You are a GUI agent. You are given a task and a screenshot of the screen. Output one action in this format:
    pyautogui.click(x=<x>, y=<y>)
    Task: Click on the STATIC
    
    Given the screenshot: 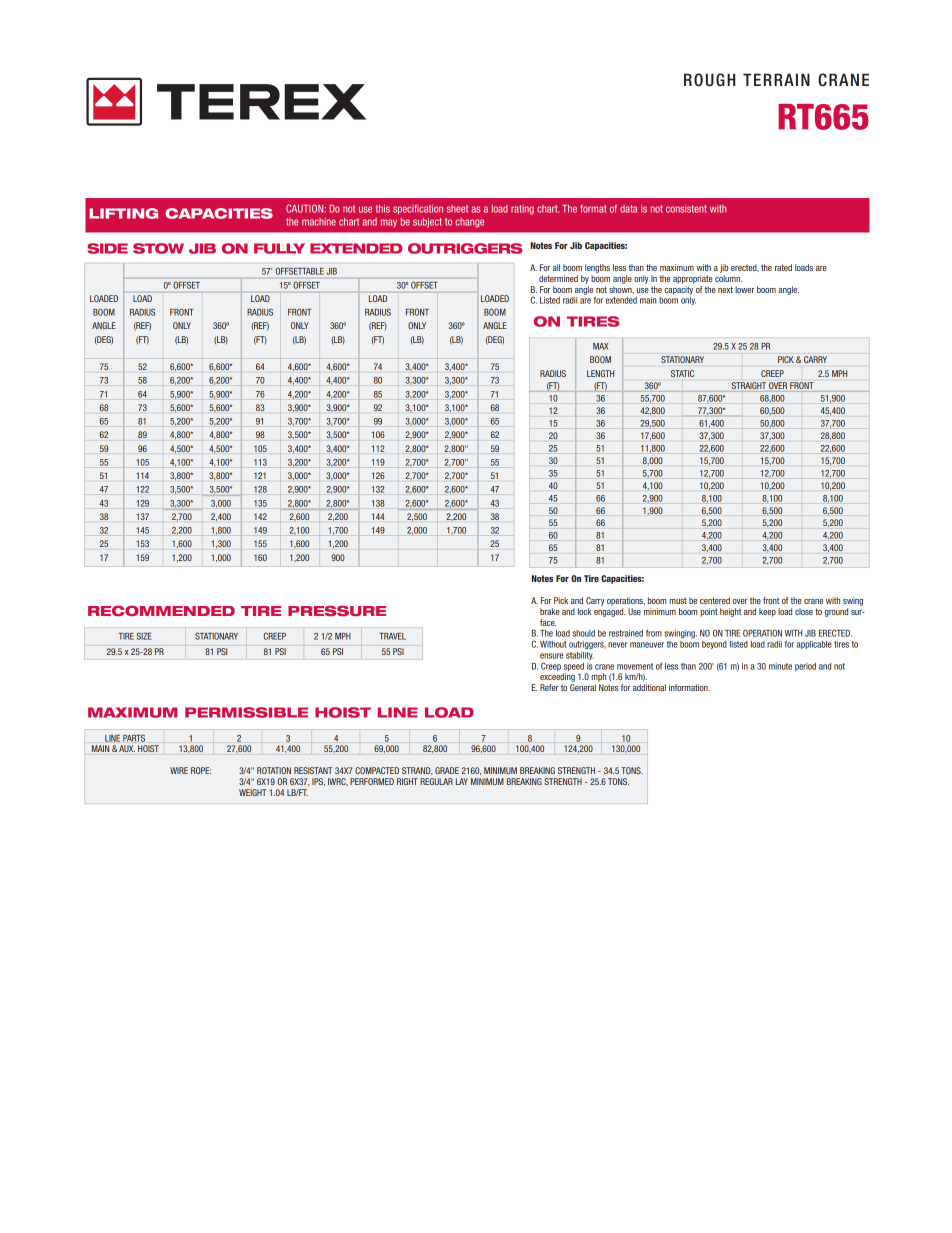 What is the action you would take?
    pyautogui.click(x=682, y=373)
